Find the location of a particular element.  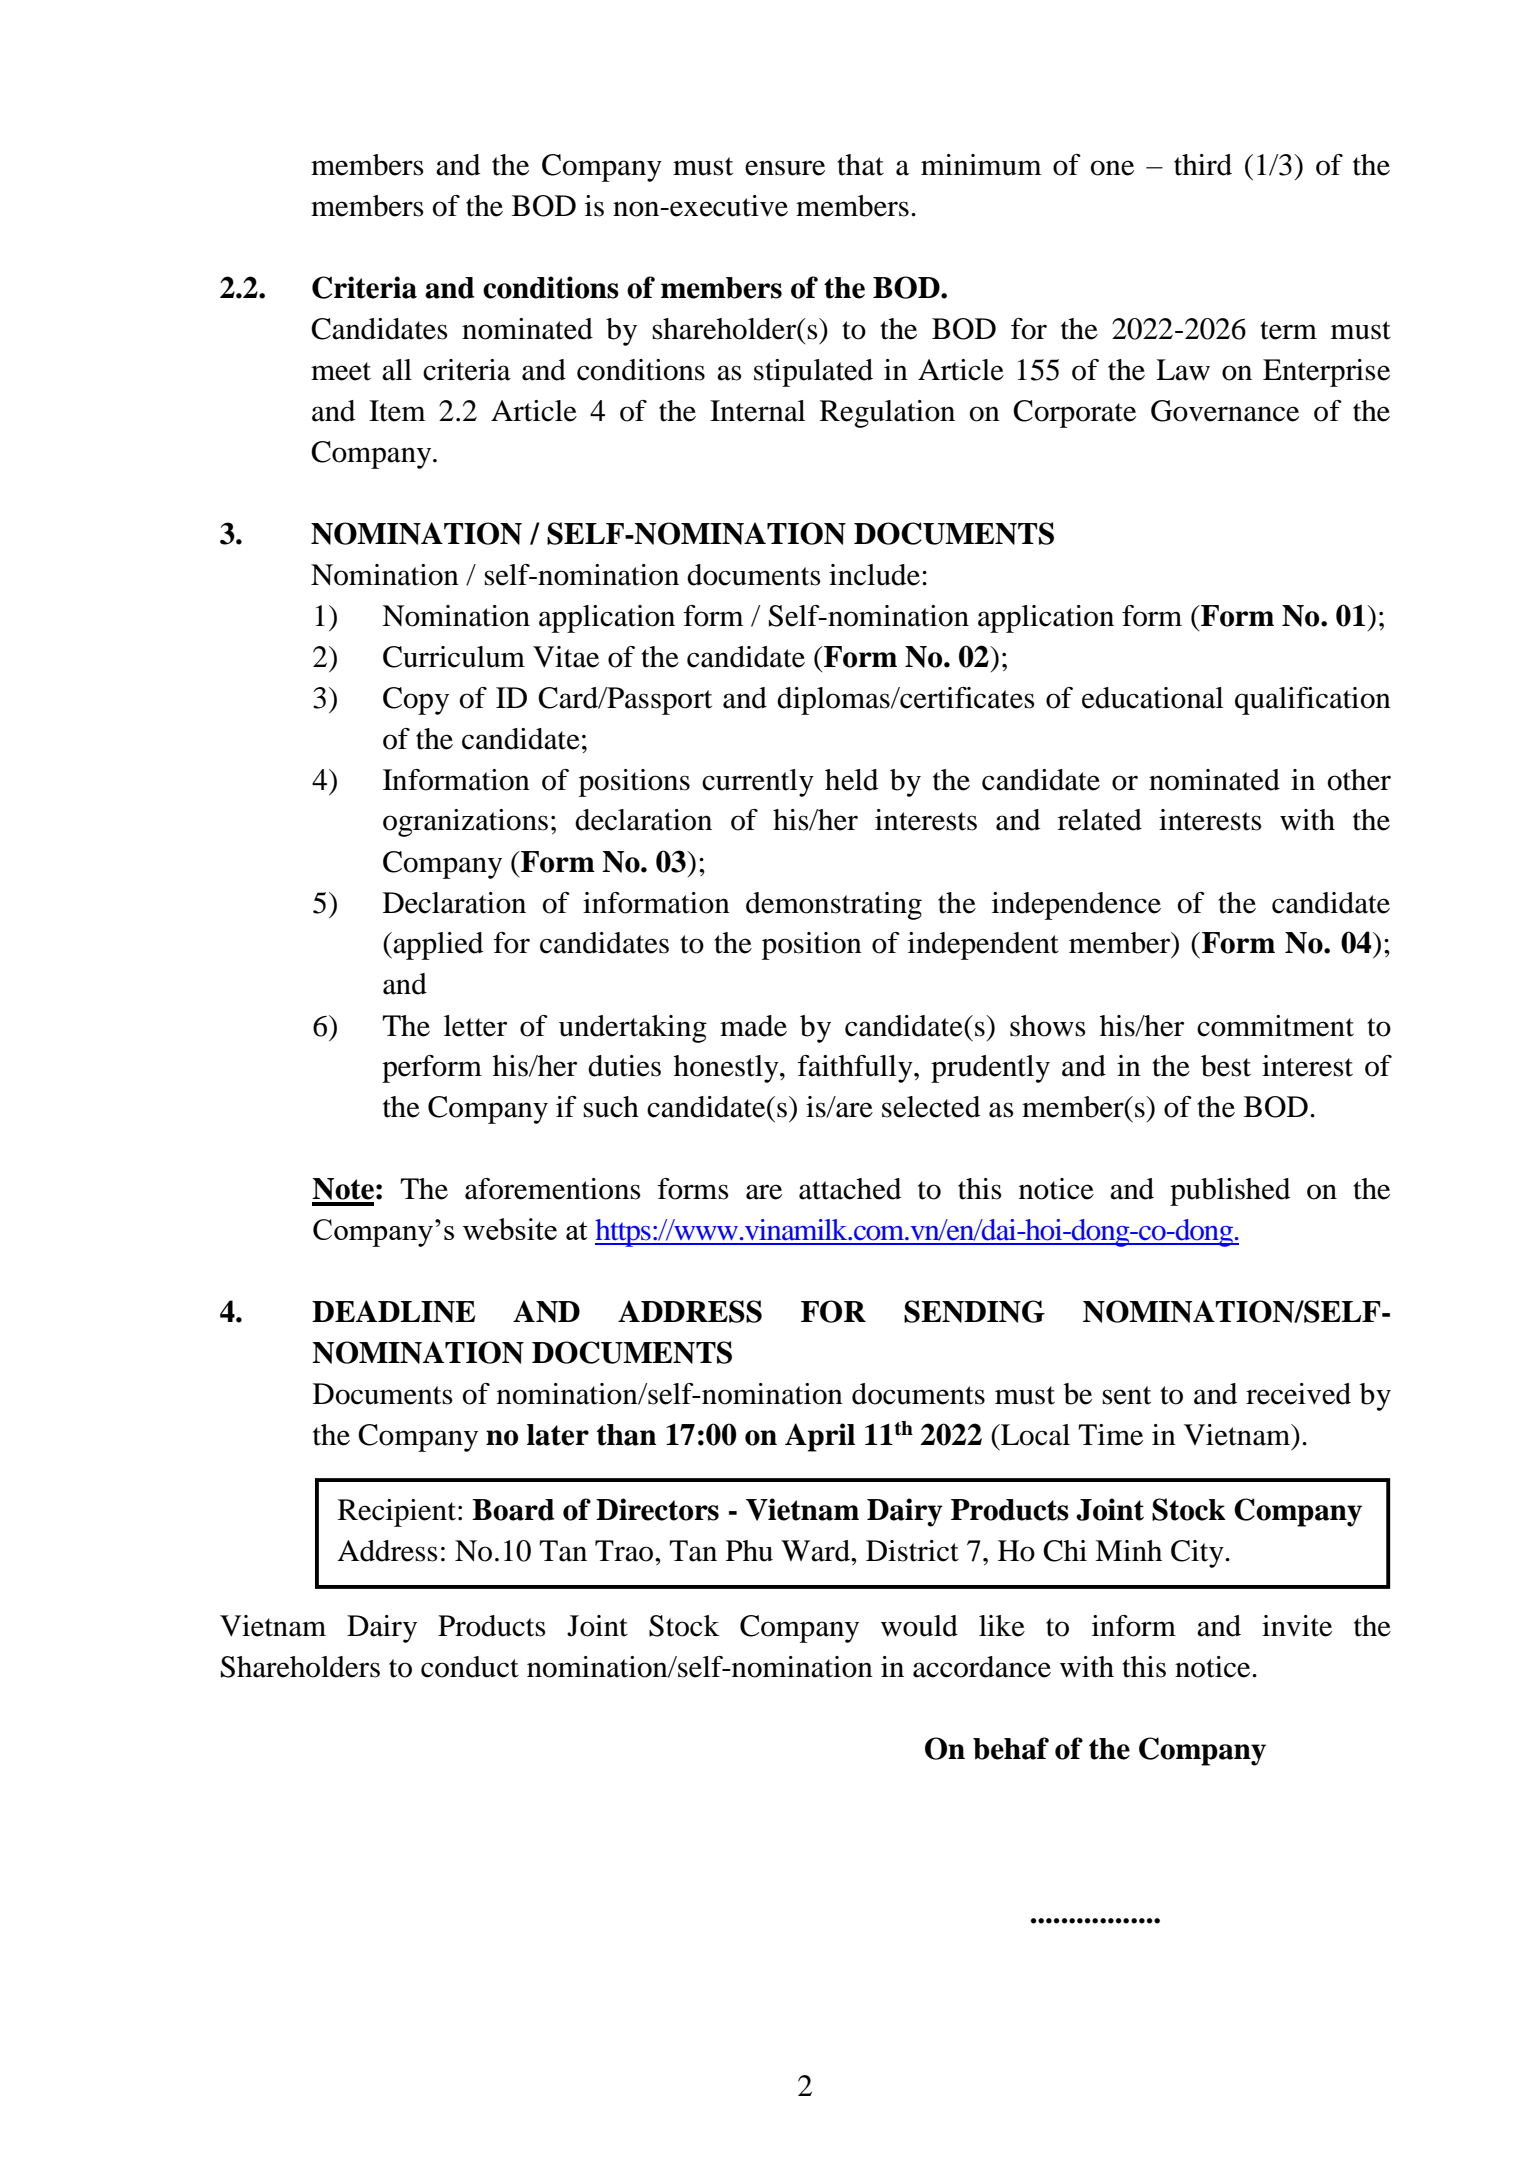

that is located at coordinates (860, 165).
